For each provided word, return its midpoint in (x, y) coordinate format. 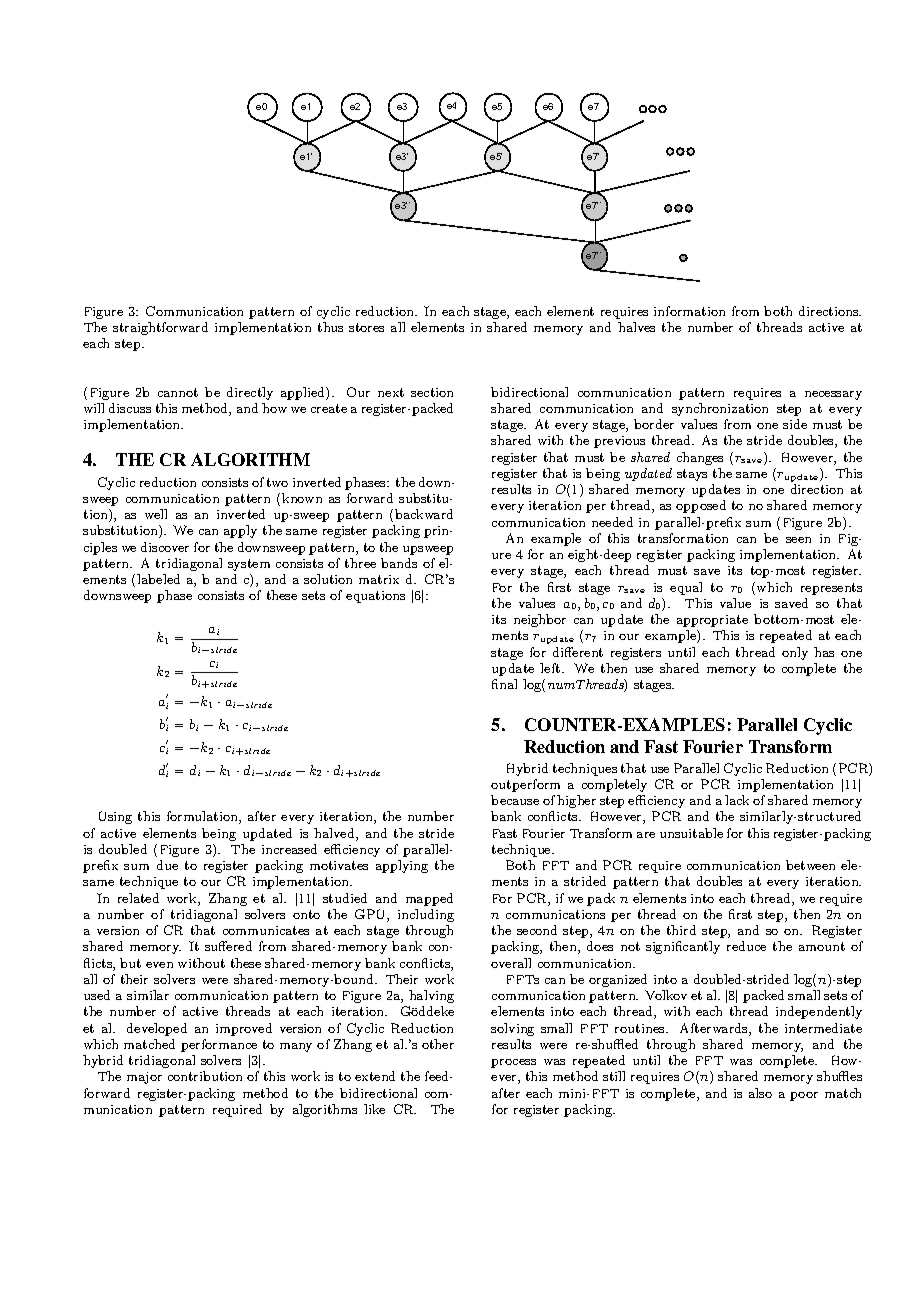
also (760, 1093)
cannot (178, 392)
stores (366, 327)
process (513, 1063)
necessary (833, 395)
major (144, 1078)
